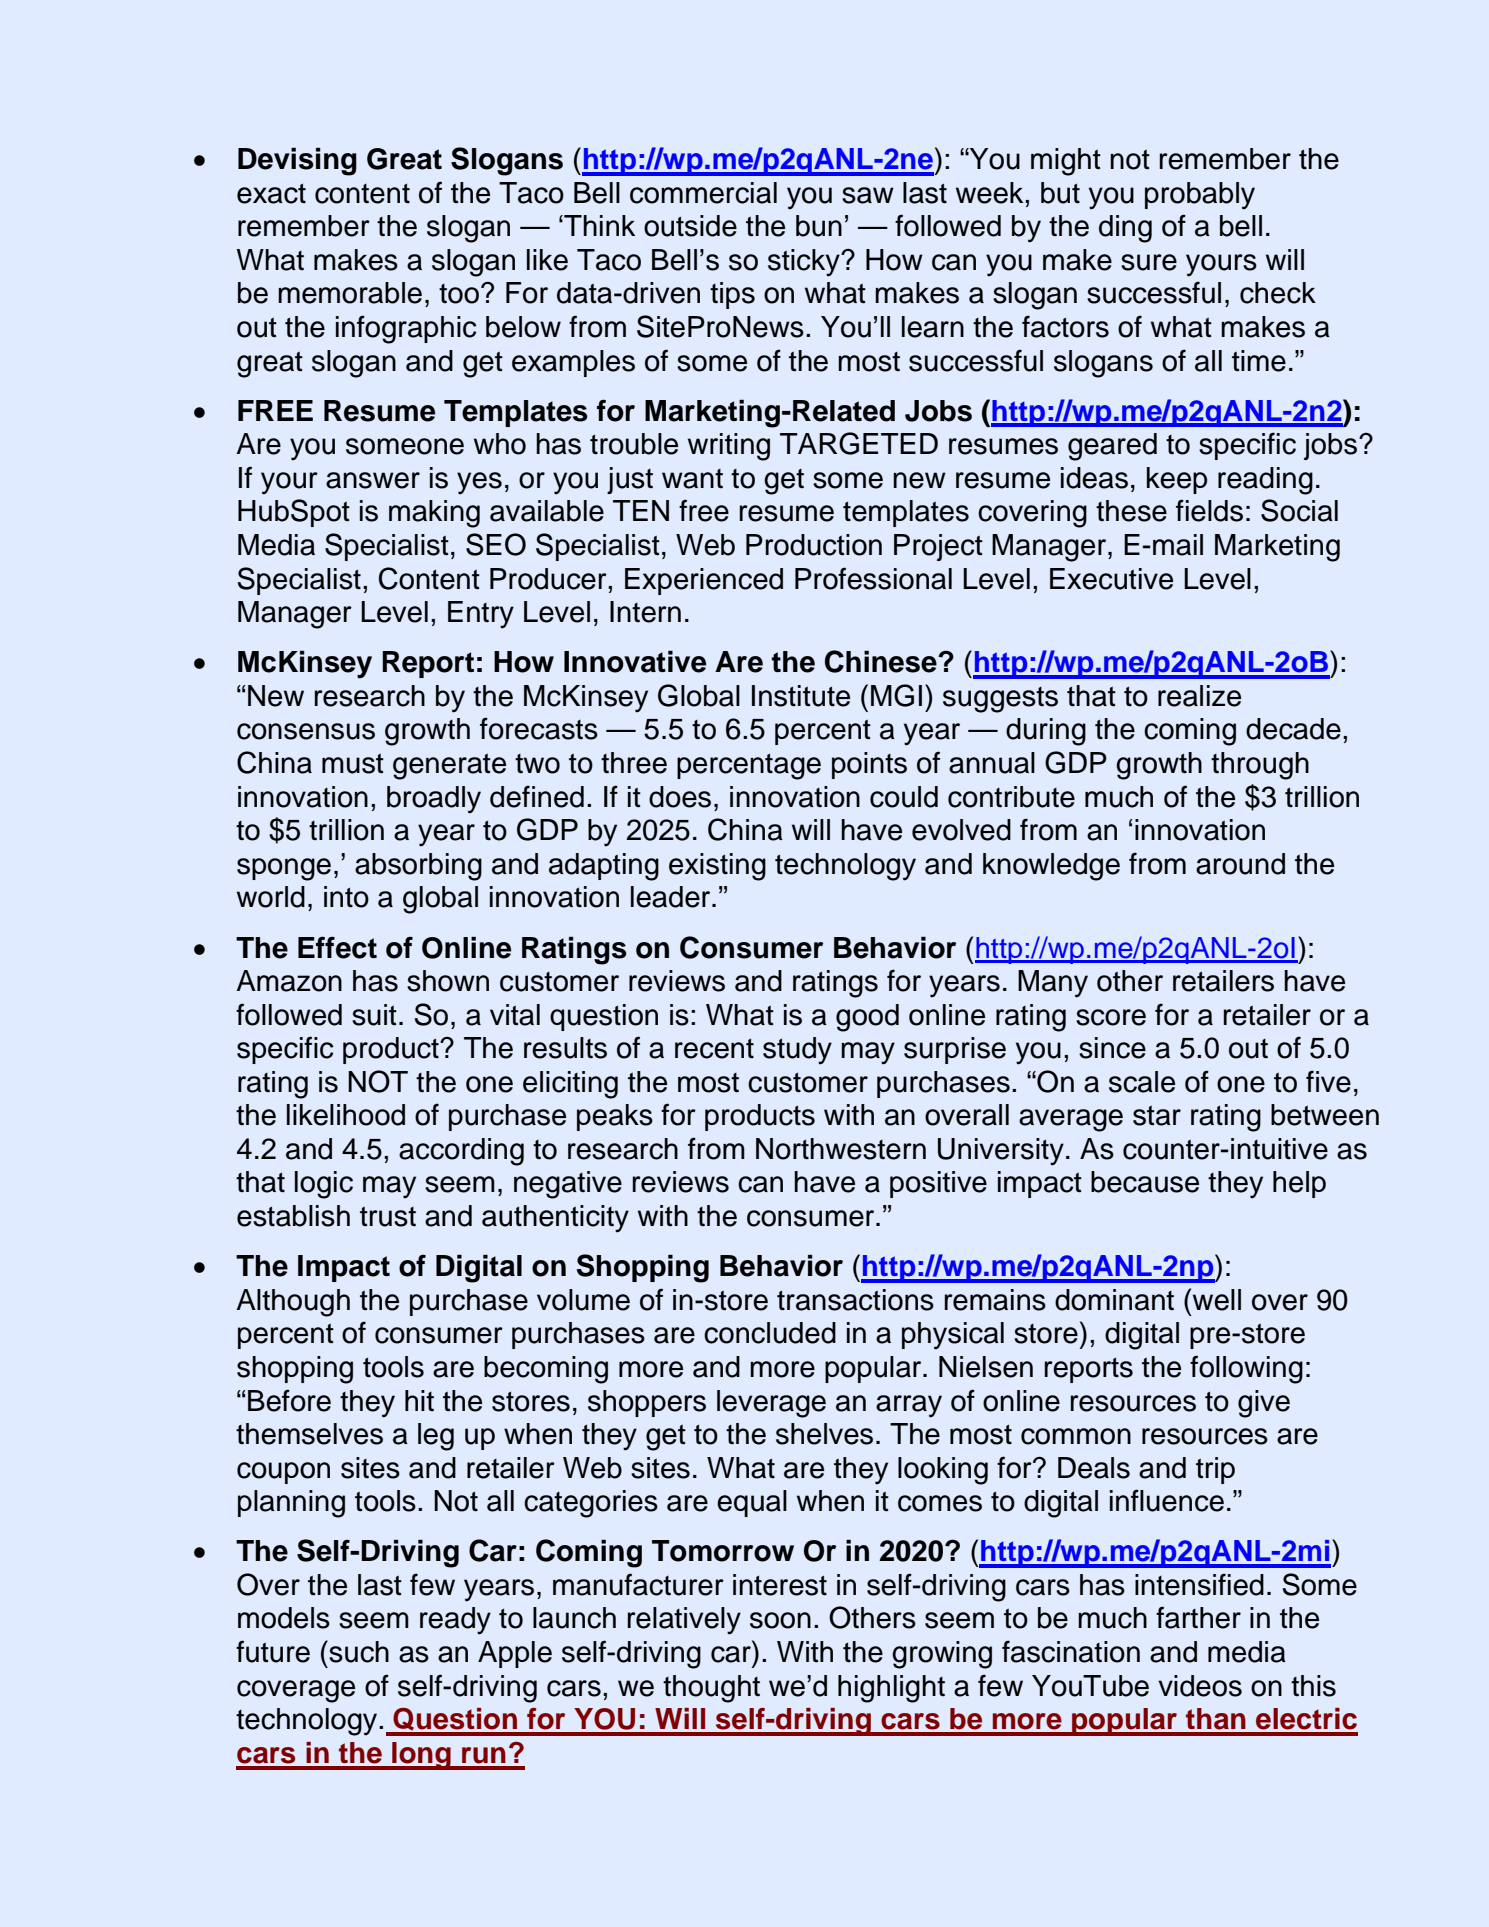 The width and height of the screenshot is (1489, 1927). What do you see at coordinates (867, 1018) in the screenshot?
I see `good` at bounding box center [867, 1018].
